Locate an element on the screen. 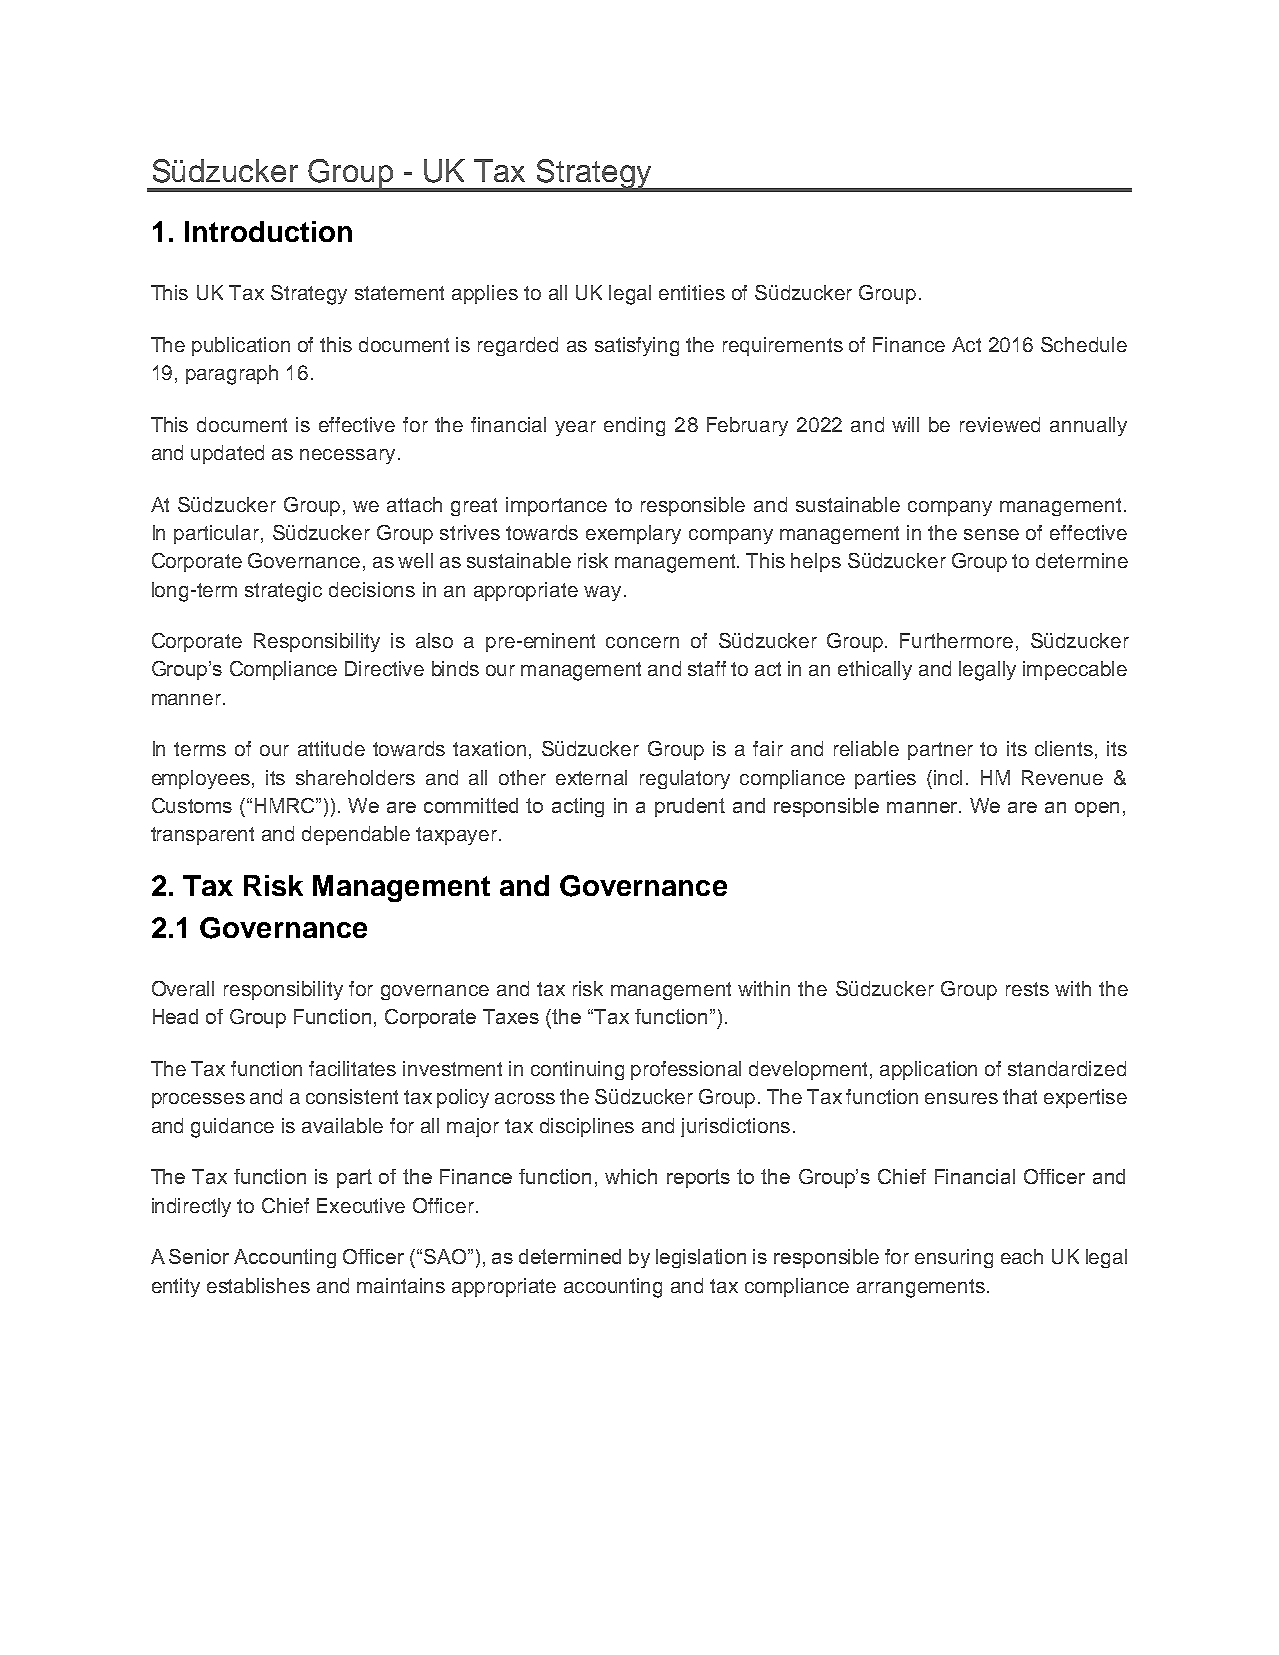  establishes is located at coordinates (258, 1285).
